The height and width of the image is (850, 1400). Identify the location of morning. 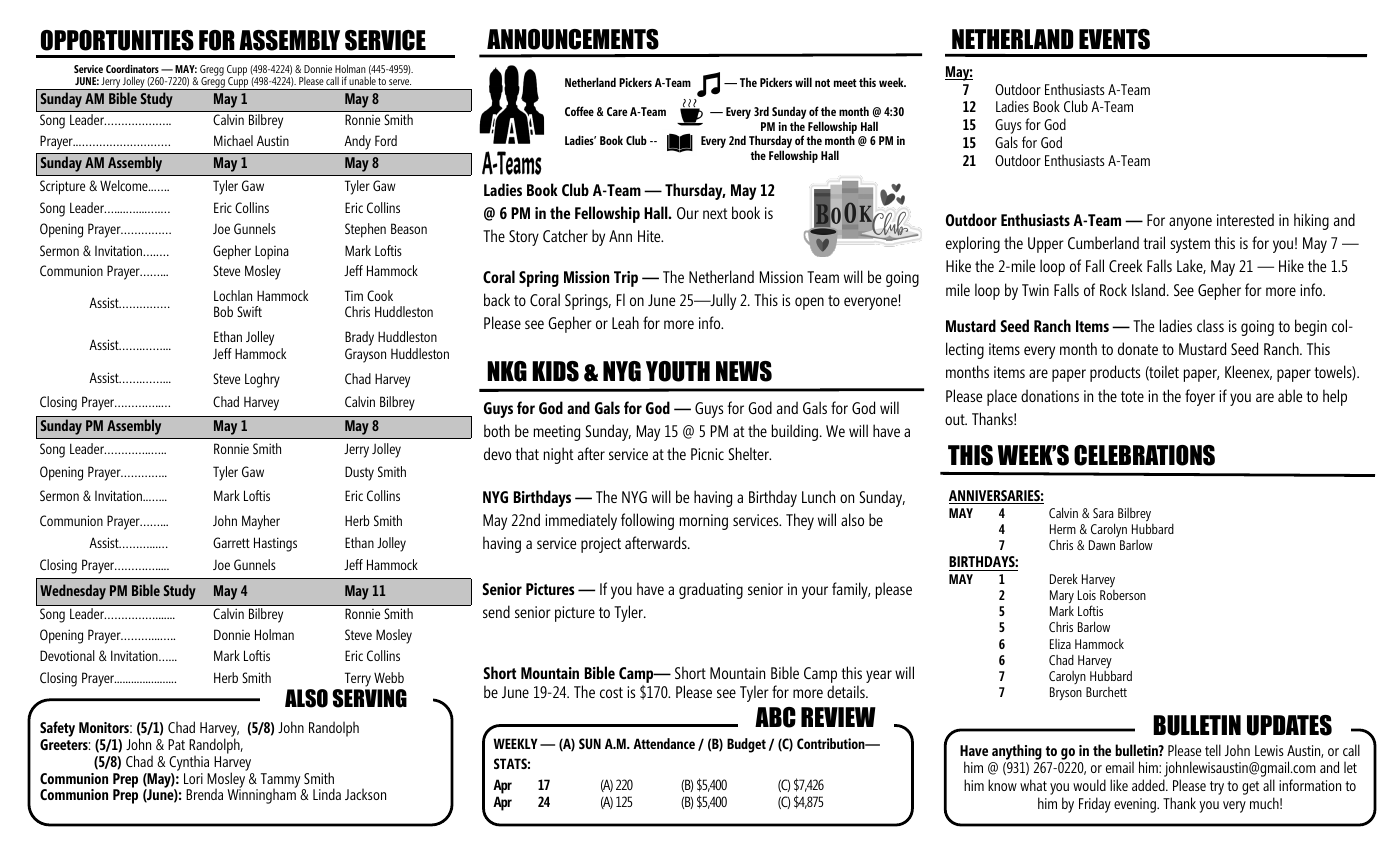
(704, 522).
